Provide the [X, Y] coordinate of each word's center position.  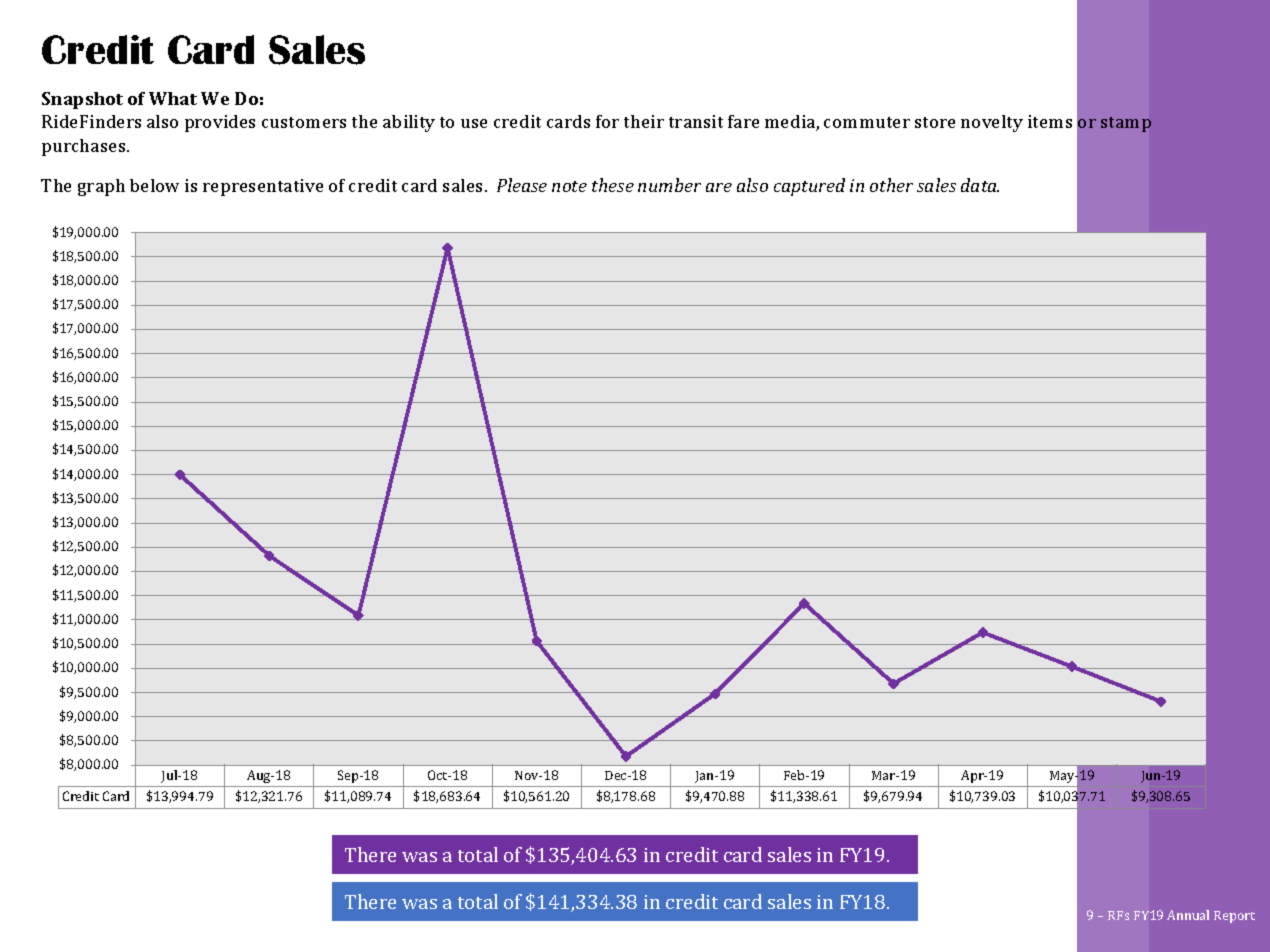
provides [220, 123]
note [569, 186]
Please [522, 185]
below [154, 185]
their [644, 121]
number [669, 185]
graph [101, 187]
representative [263, 187]
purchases [85, 147]
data [980, 185]
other [891, 185]
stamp [1126, 124]
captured [809, 187]
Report [1234, 917]
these [613, 185]
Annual [1188, 915]
